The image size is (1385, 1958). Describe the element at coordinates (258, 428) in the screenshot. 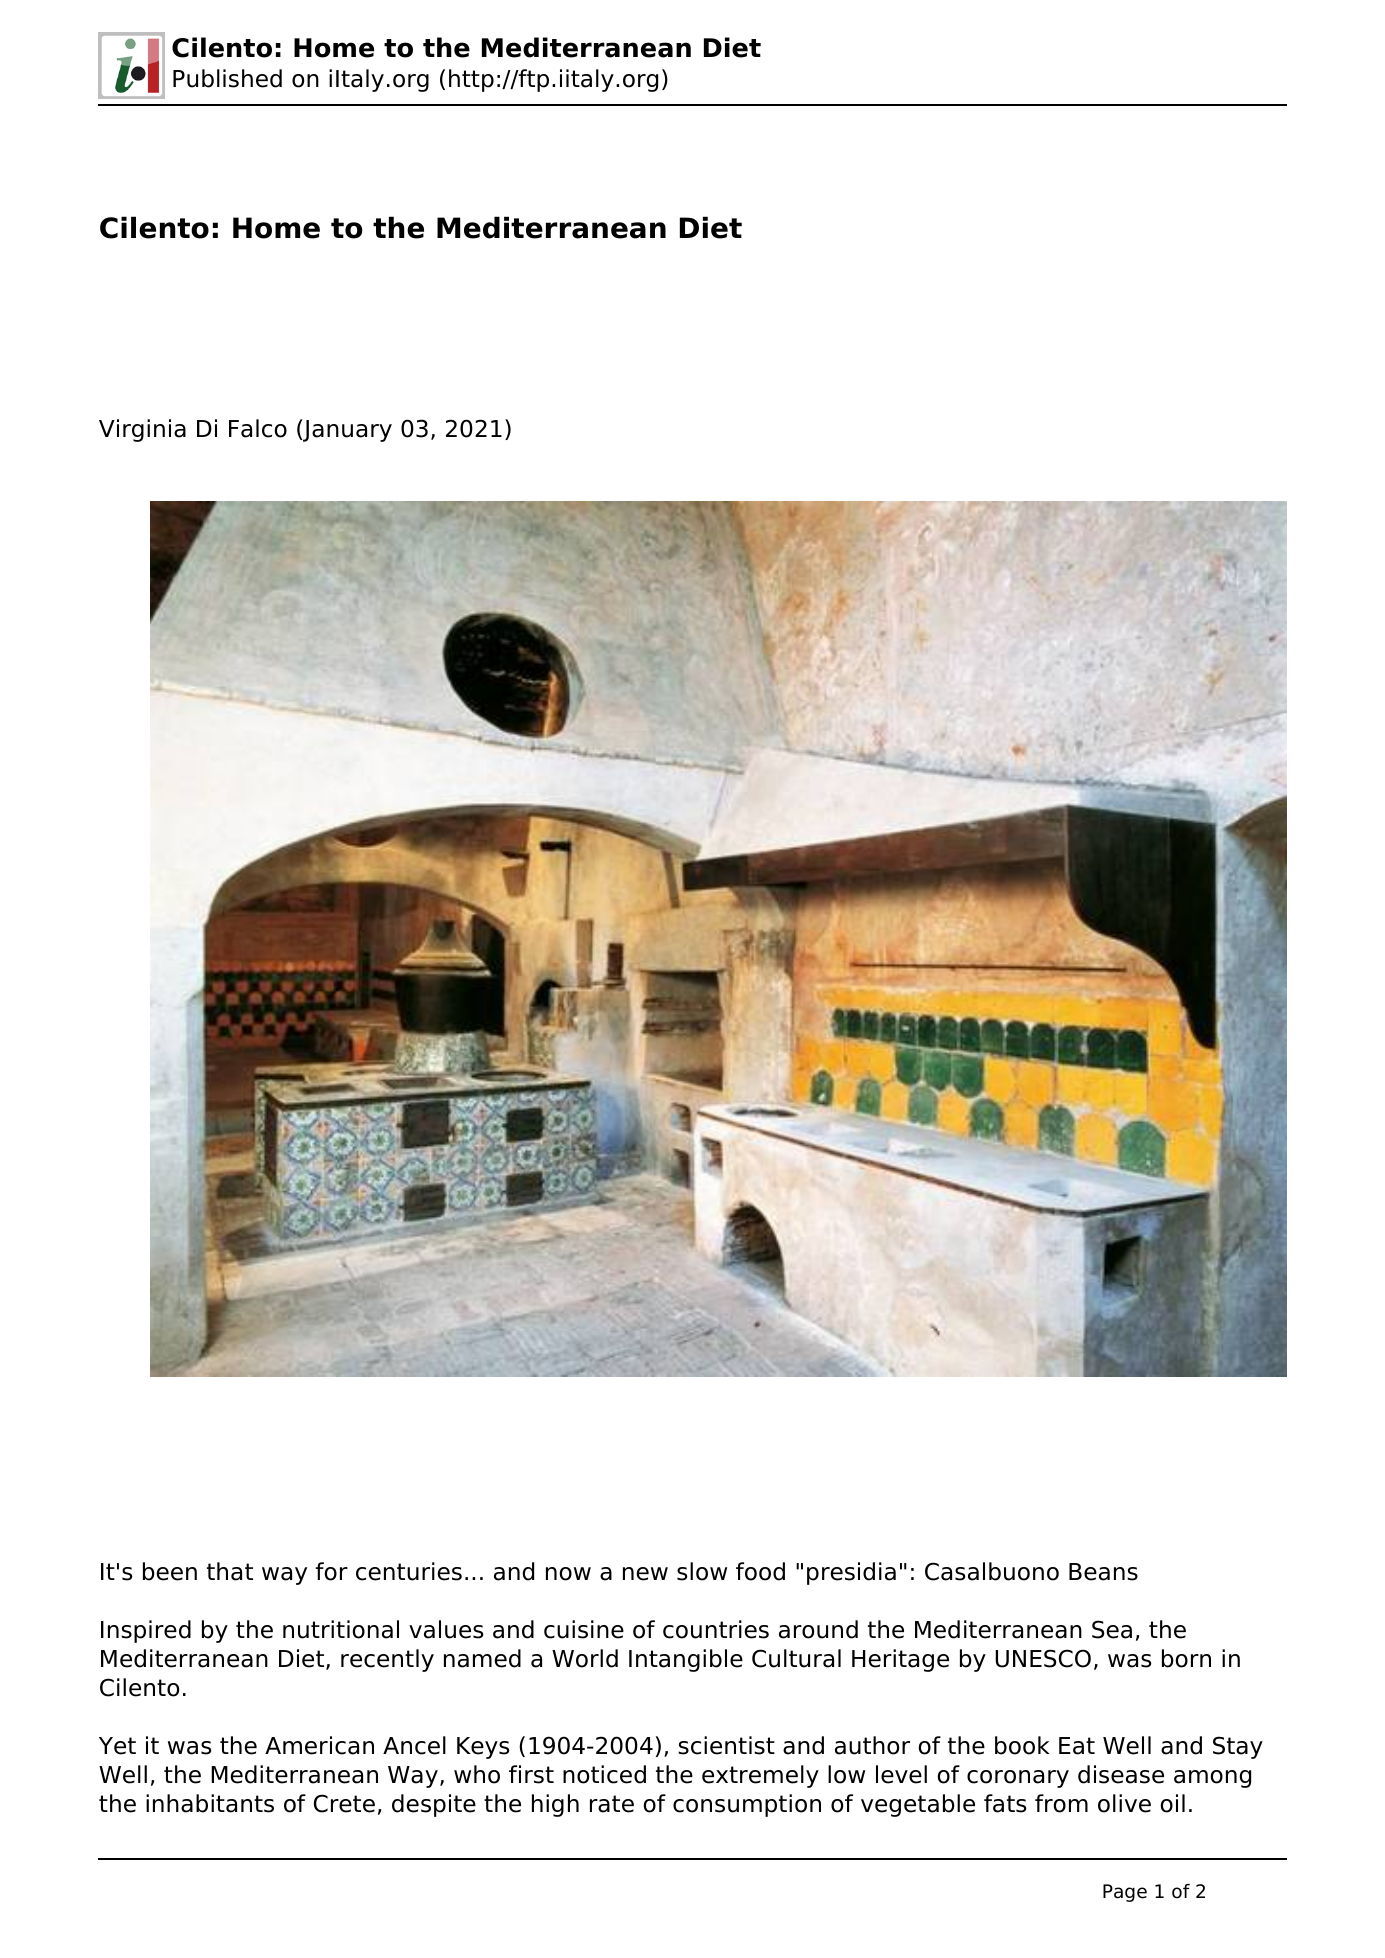

I see `Falco` at that location.
